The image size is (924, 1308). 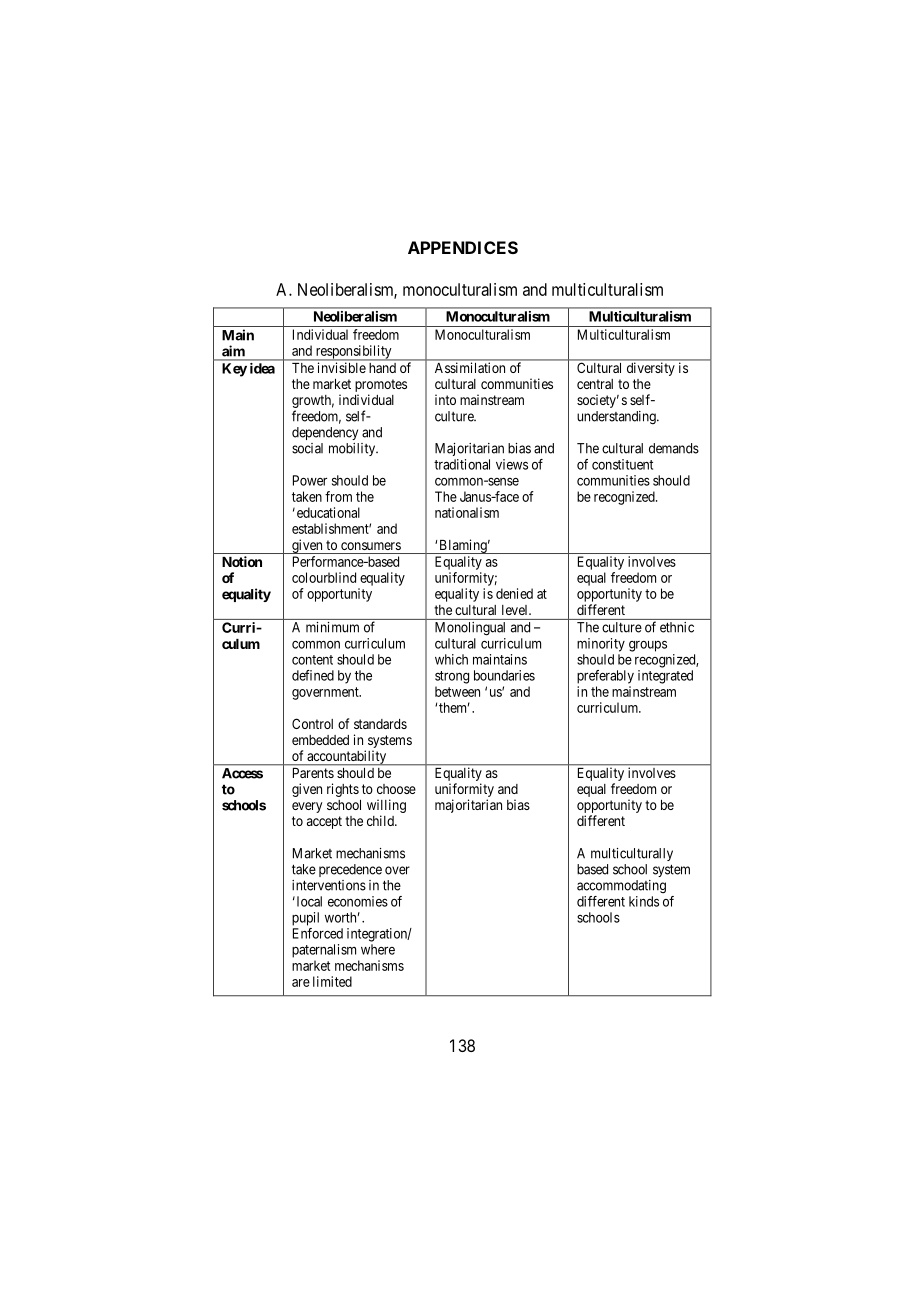 I want to click on between, so click(x=457, y=691).
